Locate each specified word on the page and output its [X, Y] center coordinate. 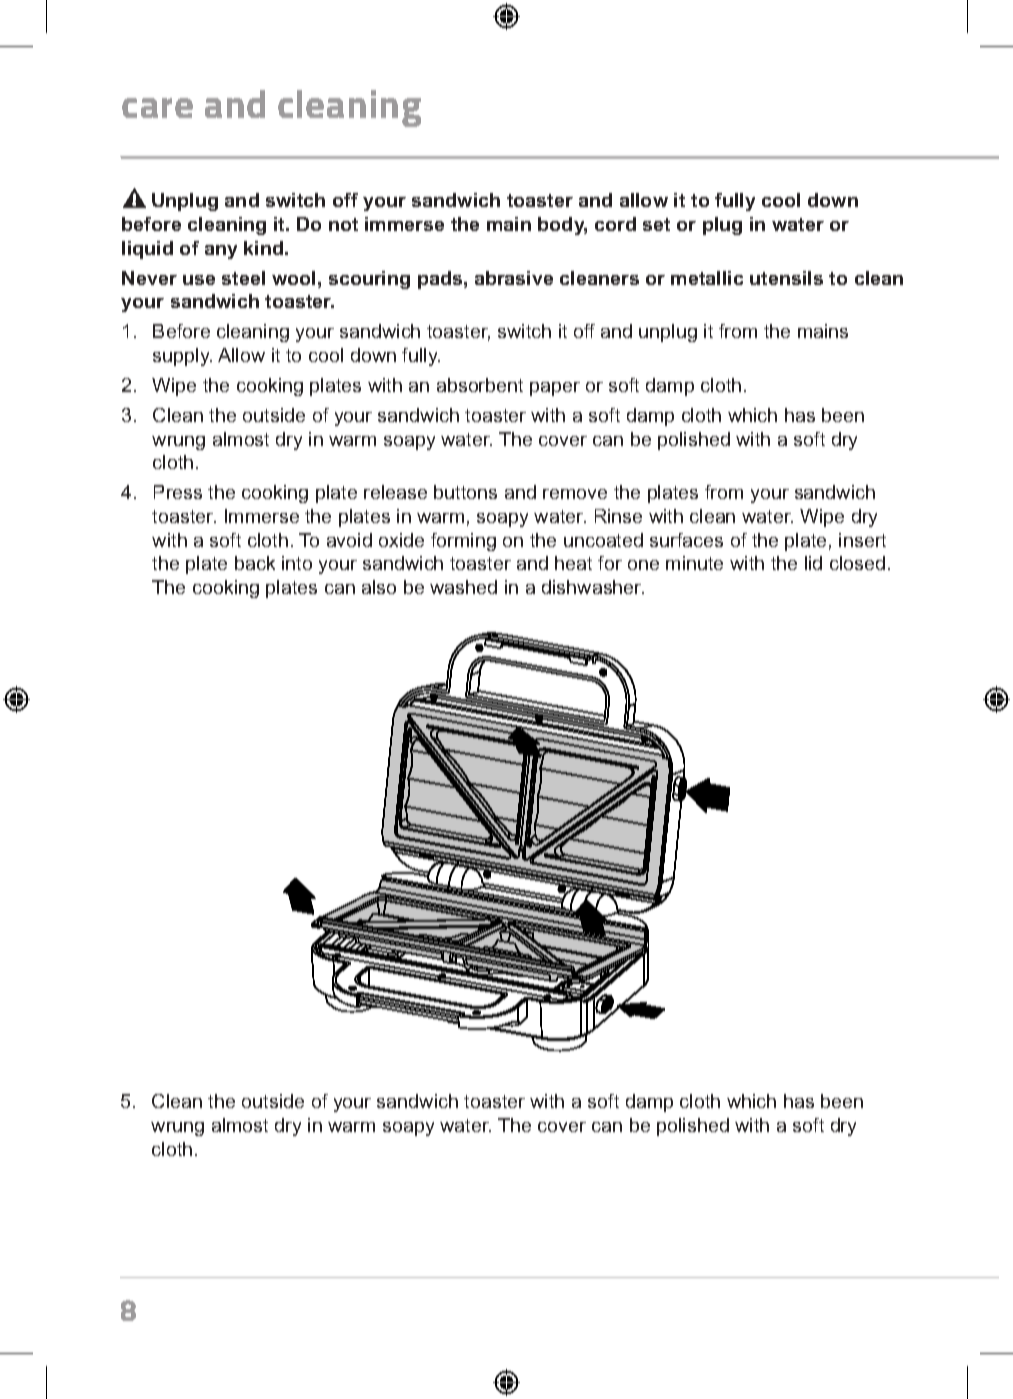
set [656, 224]
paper [555, 389]
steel [243, 278]
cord [615, 224]
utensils [786, 278]
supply [182, 357]
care [157, 108]
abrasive [514, 278]
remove [575, 494]
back [255, 563]
